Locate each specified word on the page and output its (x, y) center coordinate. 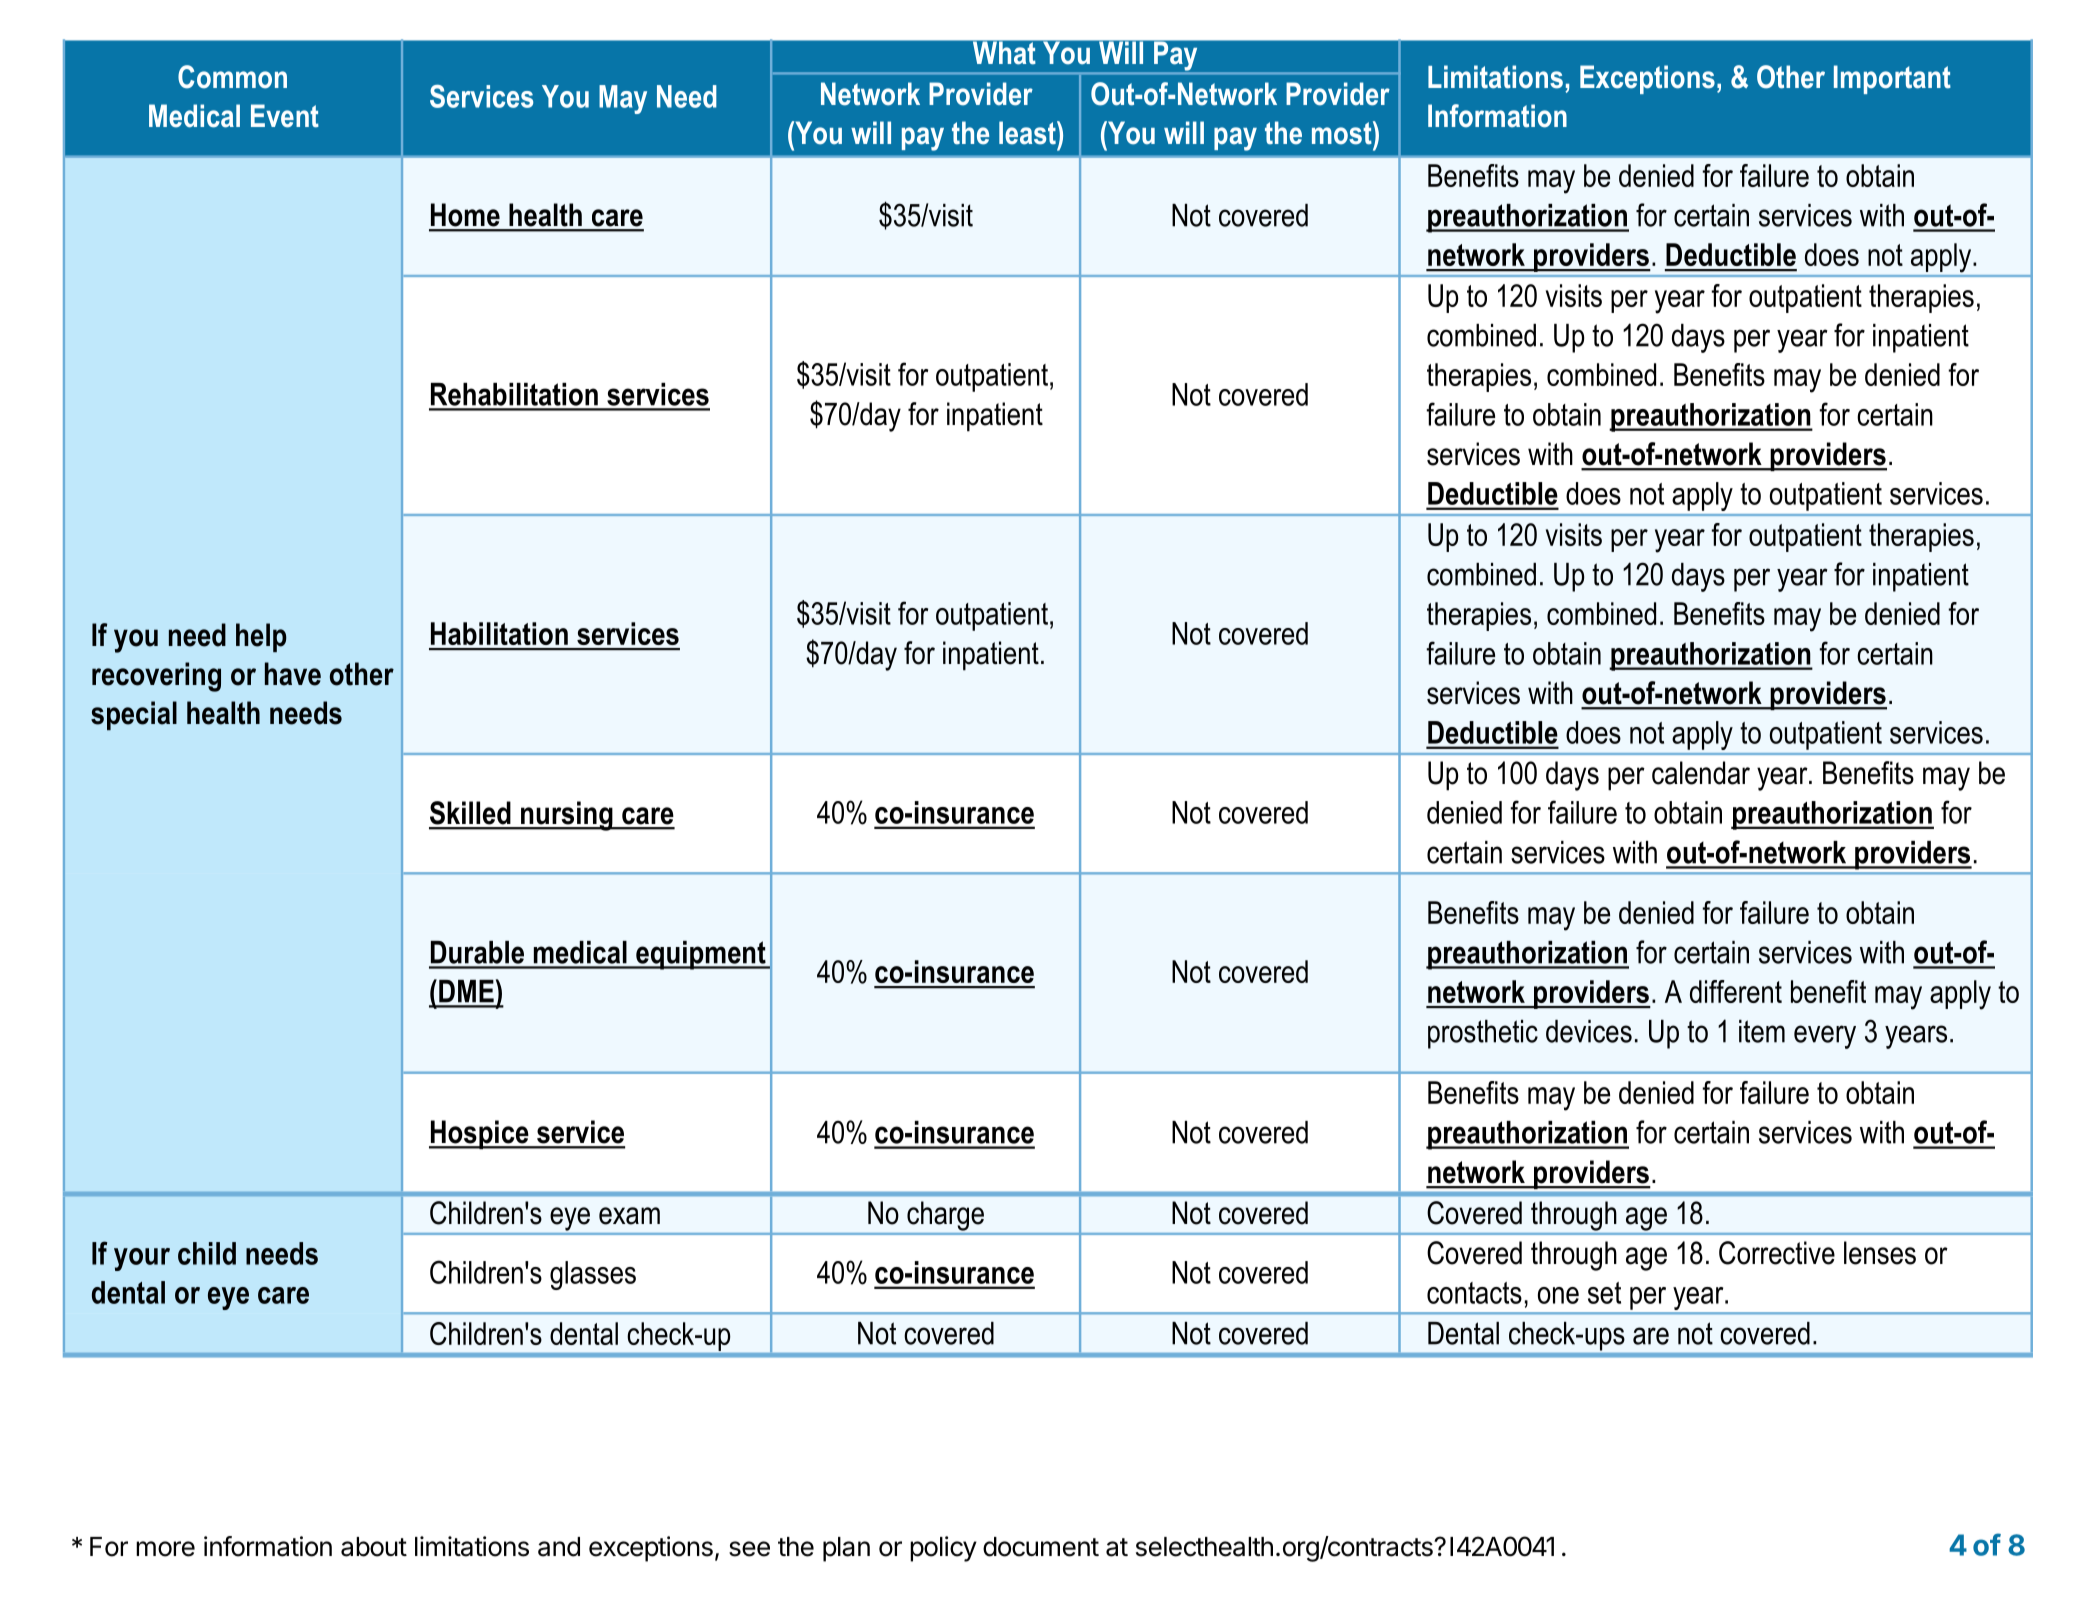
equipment (701, 955)
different (1736, 991)
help (261, 637)
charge (945, 1216)
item (1762, 1031)
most (1343, 133)
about (374, 1547)
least (1028, 133)
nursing (567, 816)
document (1041, 1547)
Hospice (480, 1134)
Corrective (1777, 1253)
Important (1892, 79)
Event (285, 116)
